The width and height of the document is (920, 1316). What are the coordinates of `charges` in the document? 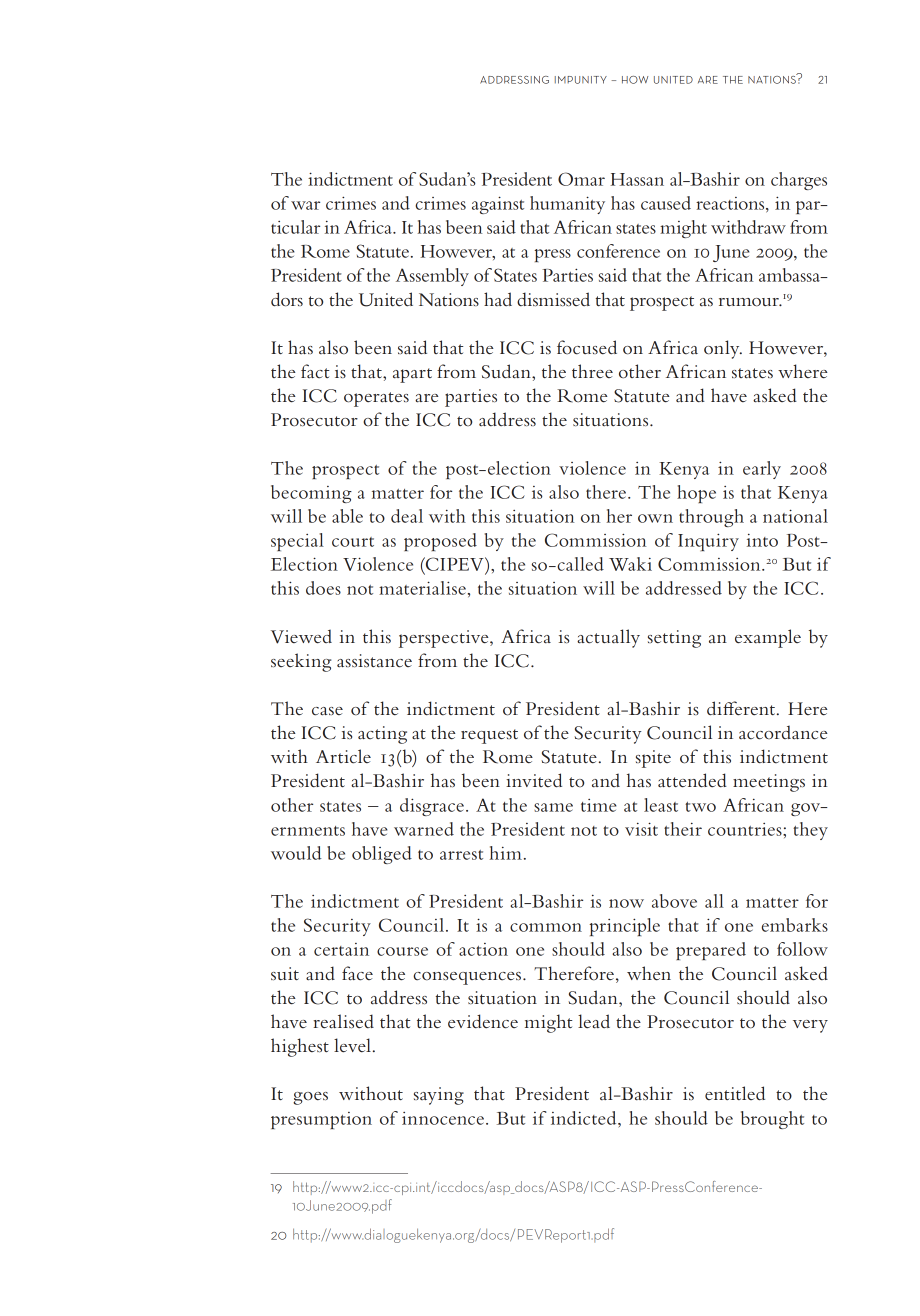 It's located at (799, 181).
